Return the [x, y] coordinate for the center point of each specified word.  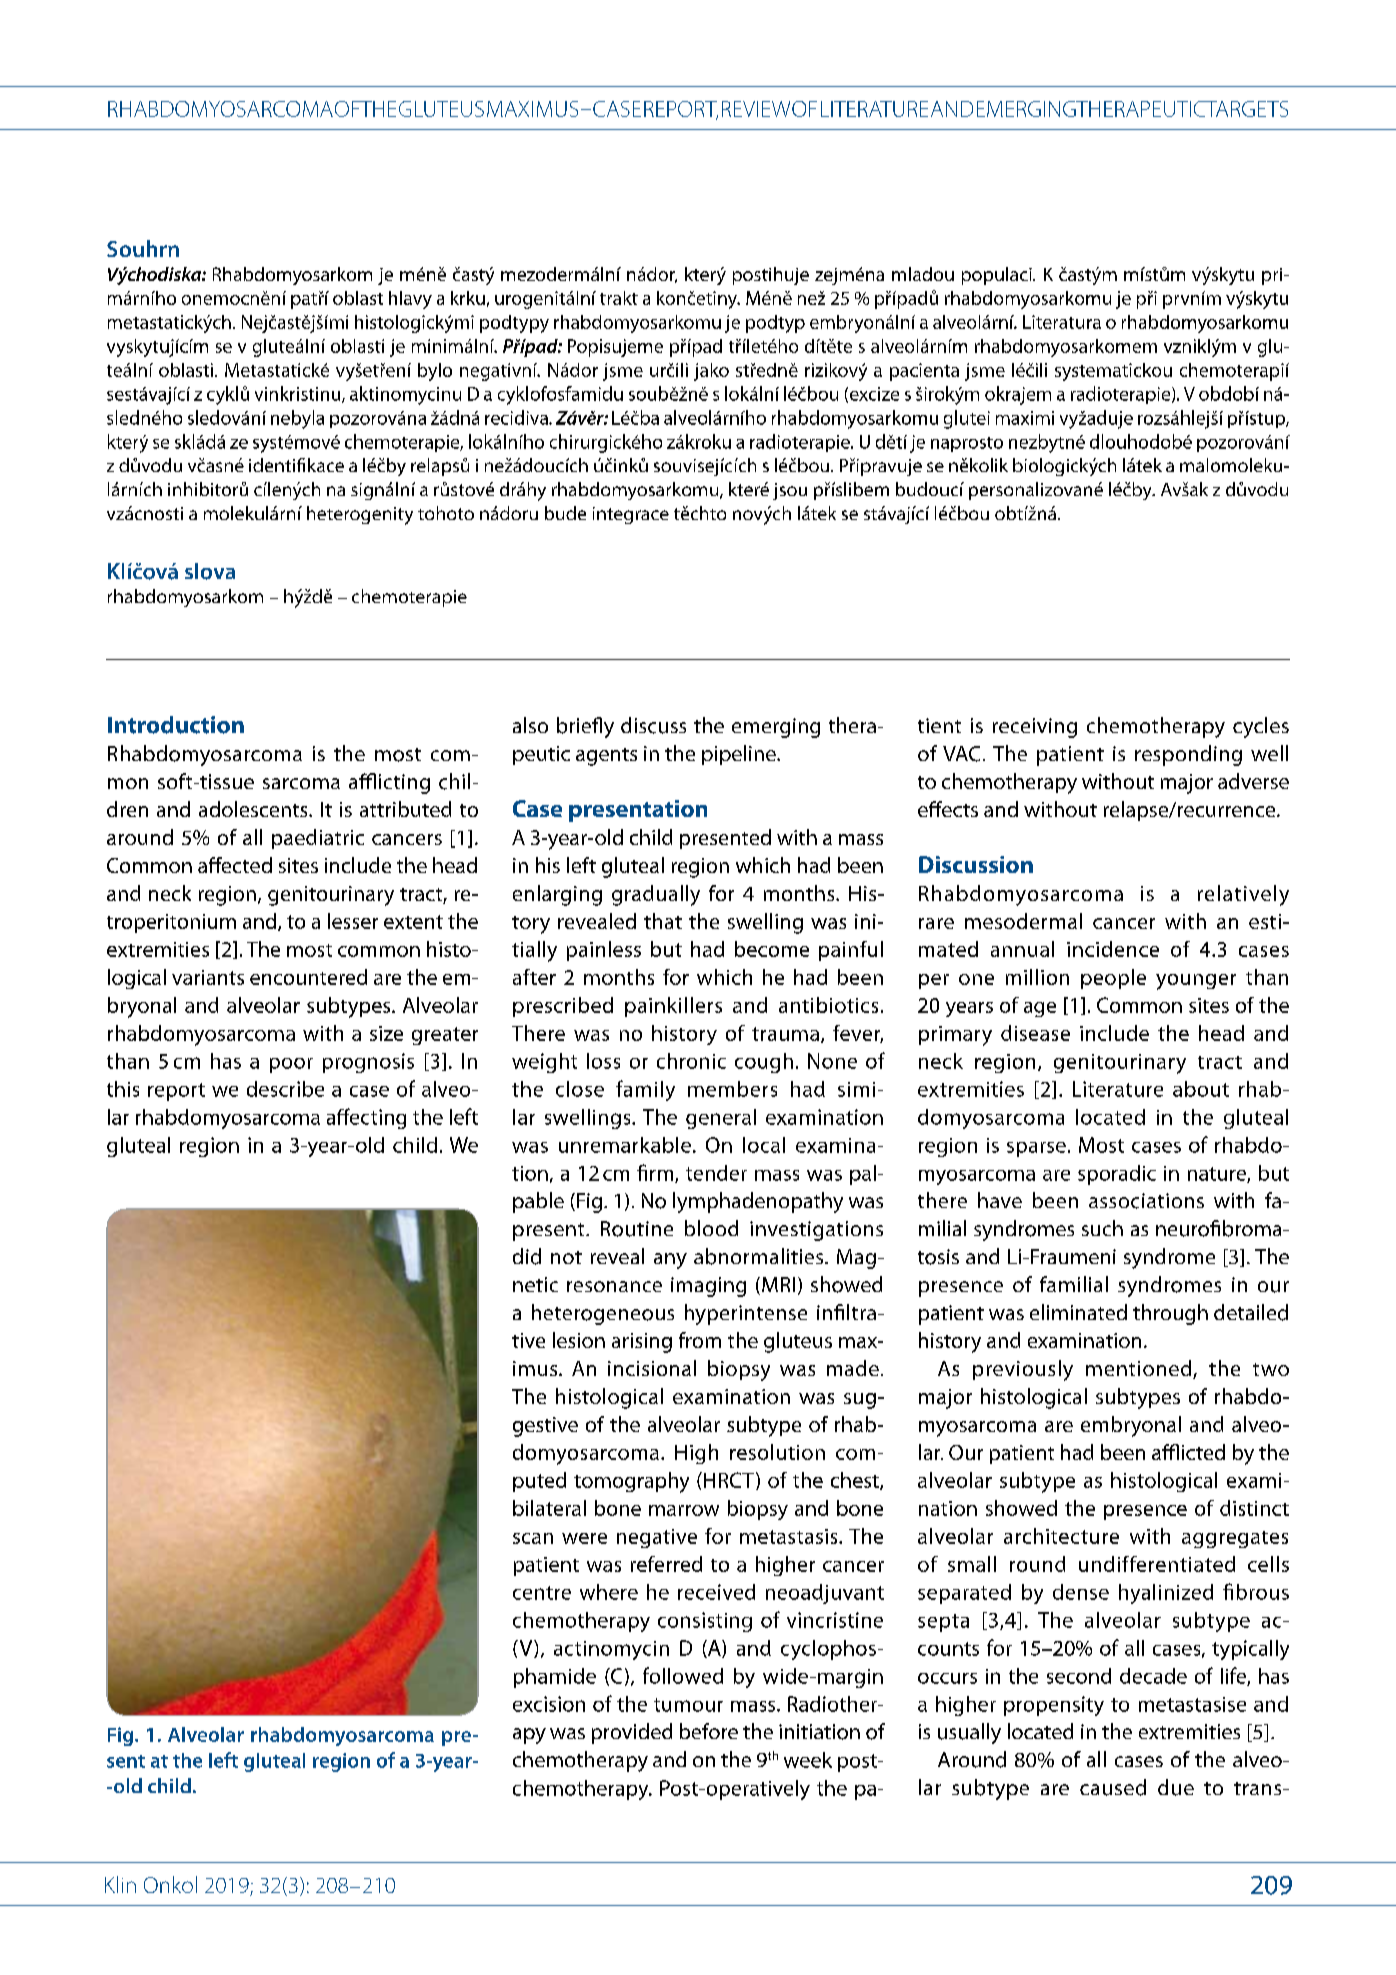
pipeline [740, 755]
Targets [1246, 109]
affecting [366, 1118]
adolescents [254, 809]
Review [756, 109]
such [1102, 1228]
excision [549, 1704]
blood [711, 1228]
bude [565, 513]
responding [1188, 755]
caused [1113, 1787]
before [709, 1731]
